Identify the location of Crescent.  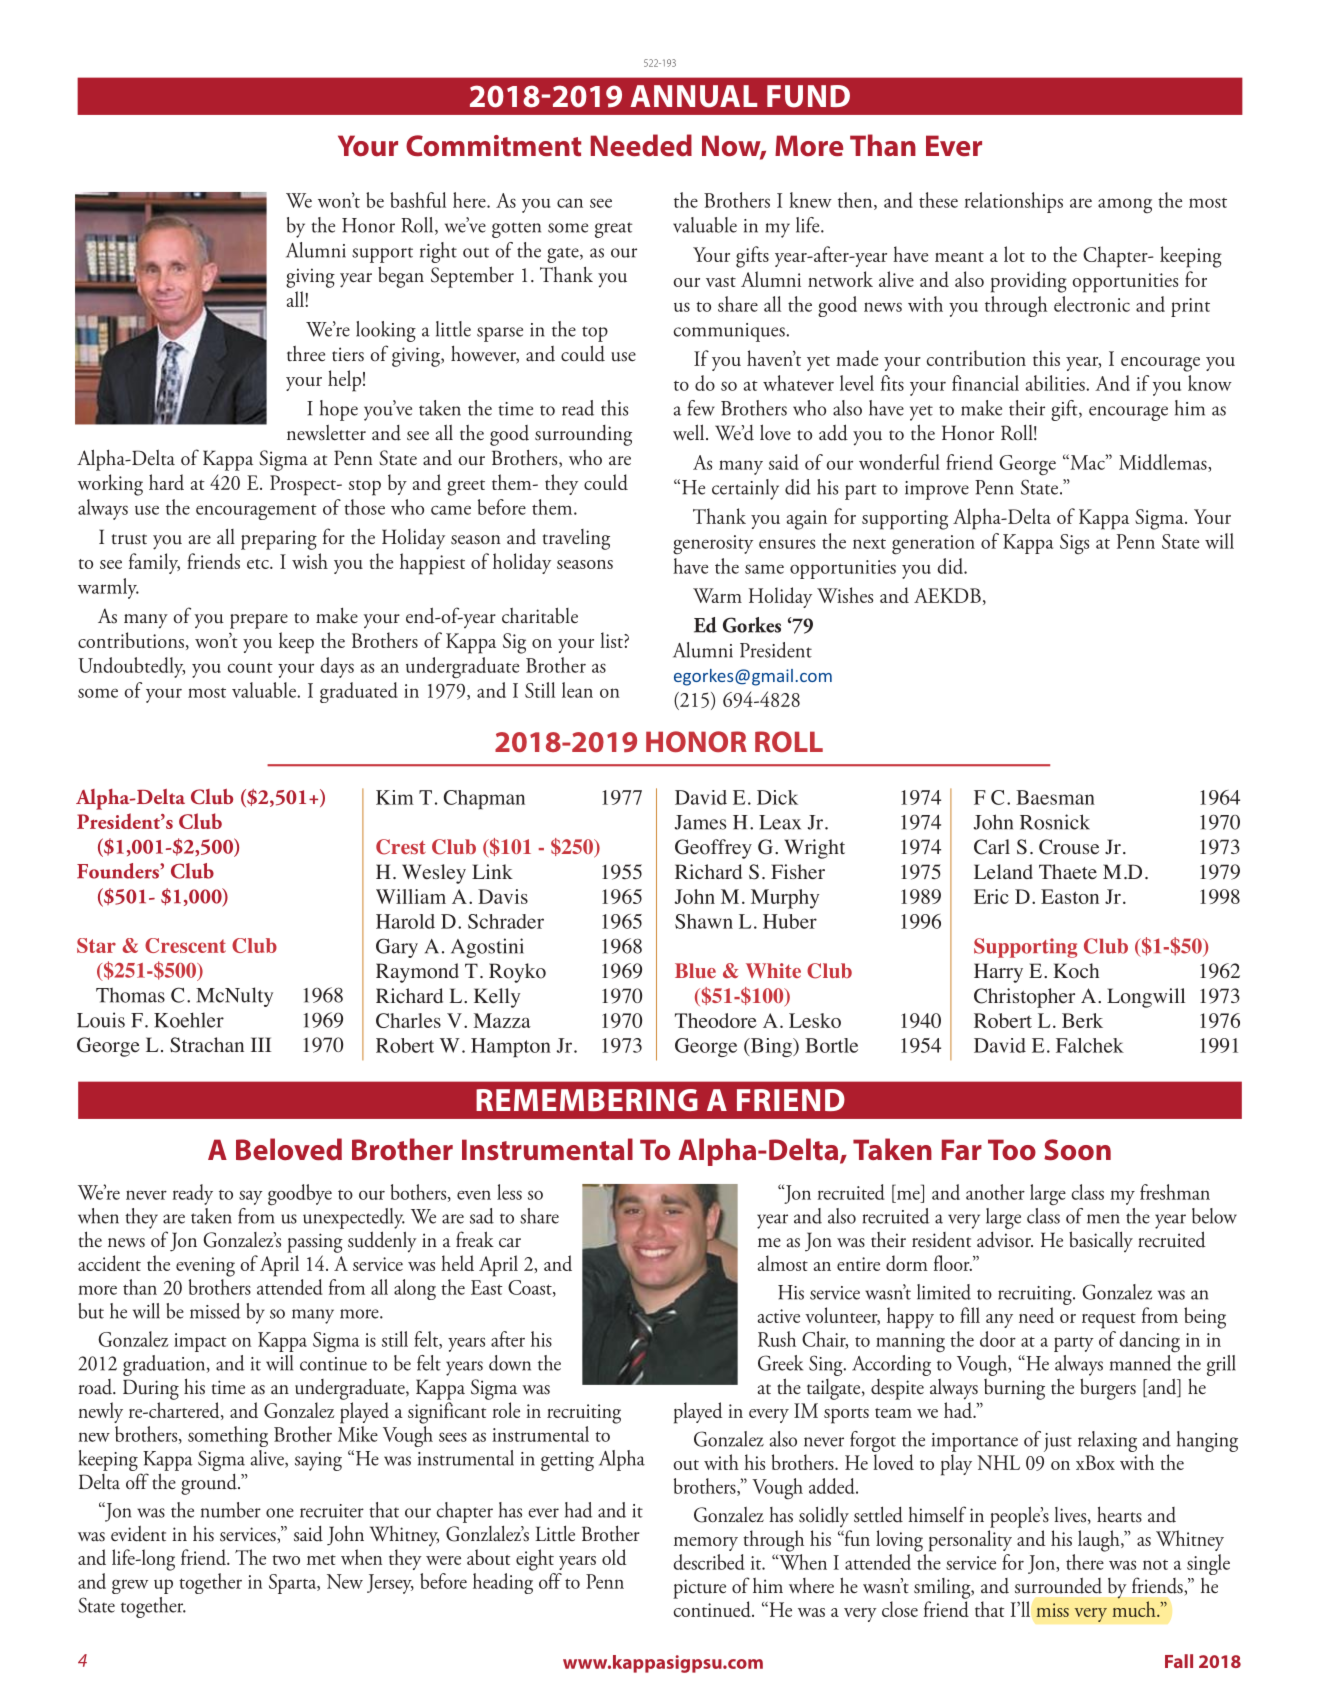
(185, 945).
